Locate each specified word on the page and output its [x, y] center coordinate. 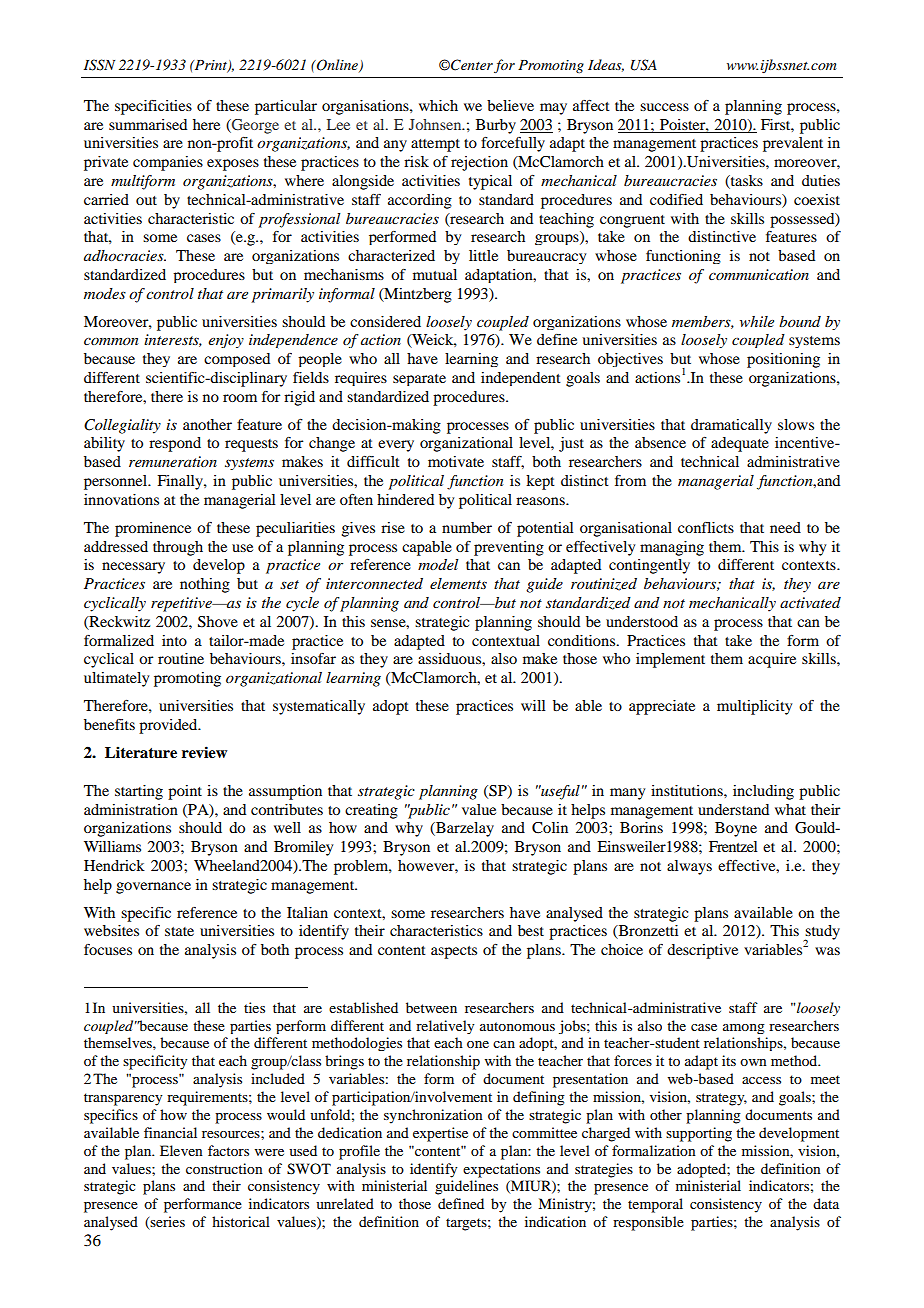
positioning [783, 360]
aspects [454, 952]
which [438, 105]
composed [237, 360]
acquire [772, 660]
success [664, 107]
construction [224, 1168]
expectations [501, 1170]
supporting [699, 1134]
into [174, 640]
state [179, 931]
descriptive [702, 951]
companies [168, 163]
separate [419, 380]
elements [458, 583]
